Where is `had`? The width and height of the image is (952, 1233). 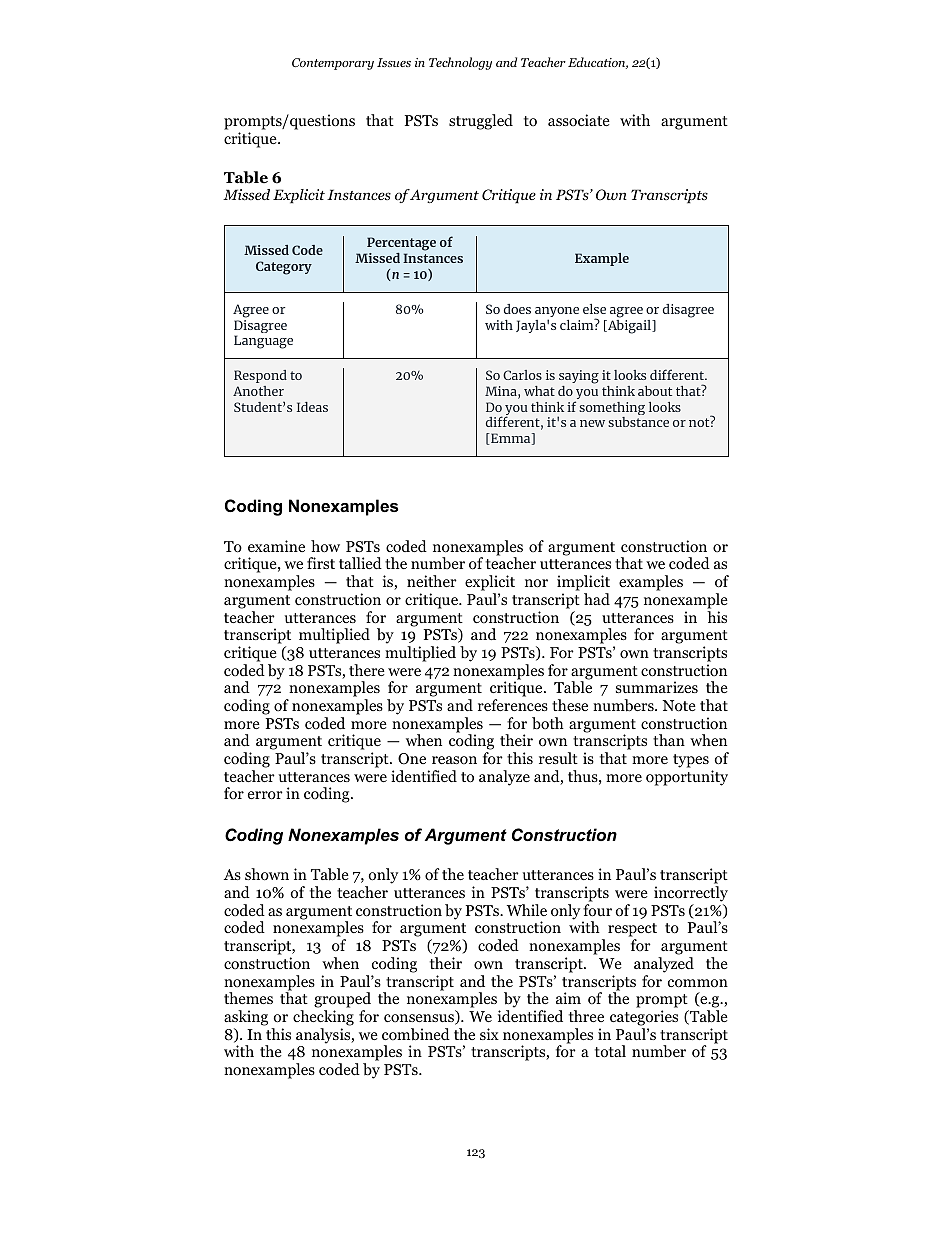
had is located at coordinates (597, 599).
